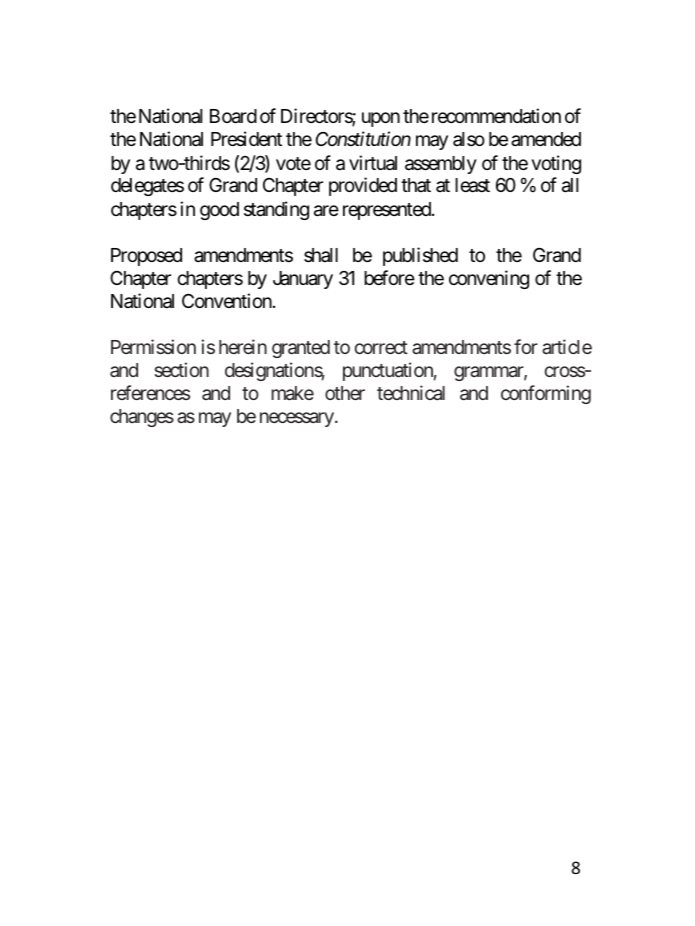 The image size is (695, 926). Describe the element at coordinates (227, 300) in the screenshot. I see `Convention` at that location.
